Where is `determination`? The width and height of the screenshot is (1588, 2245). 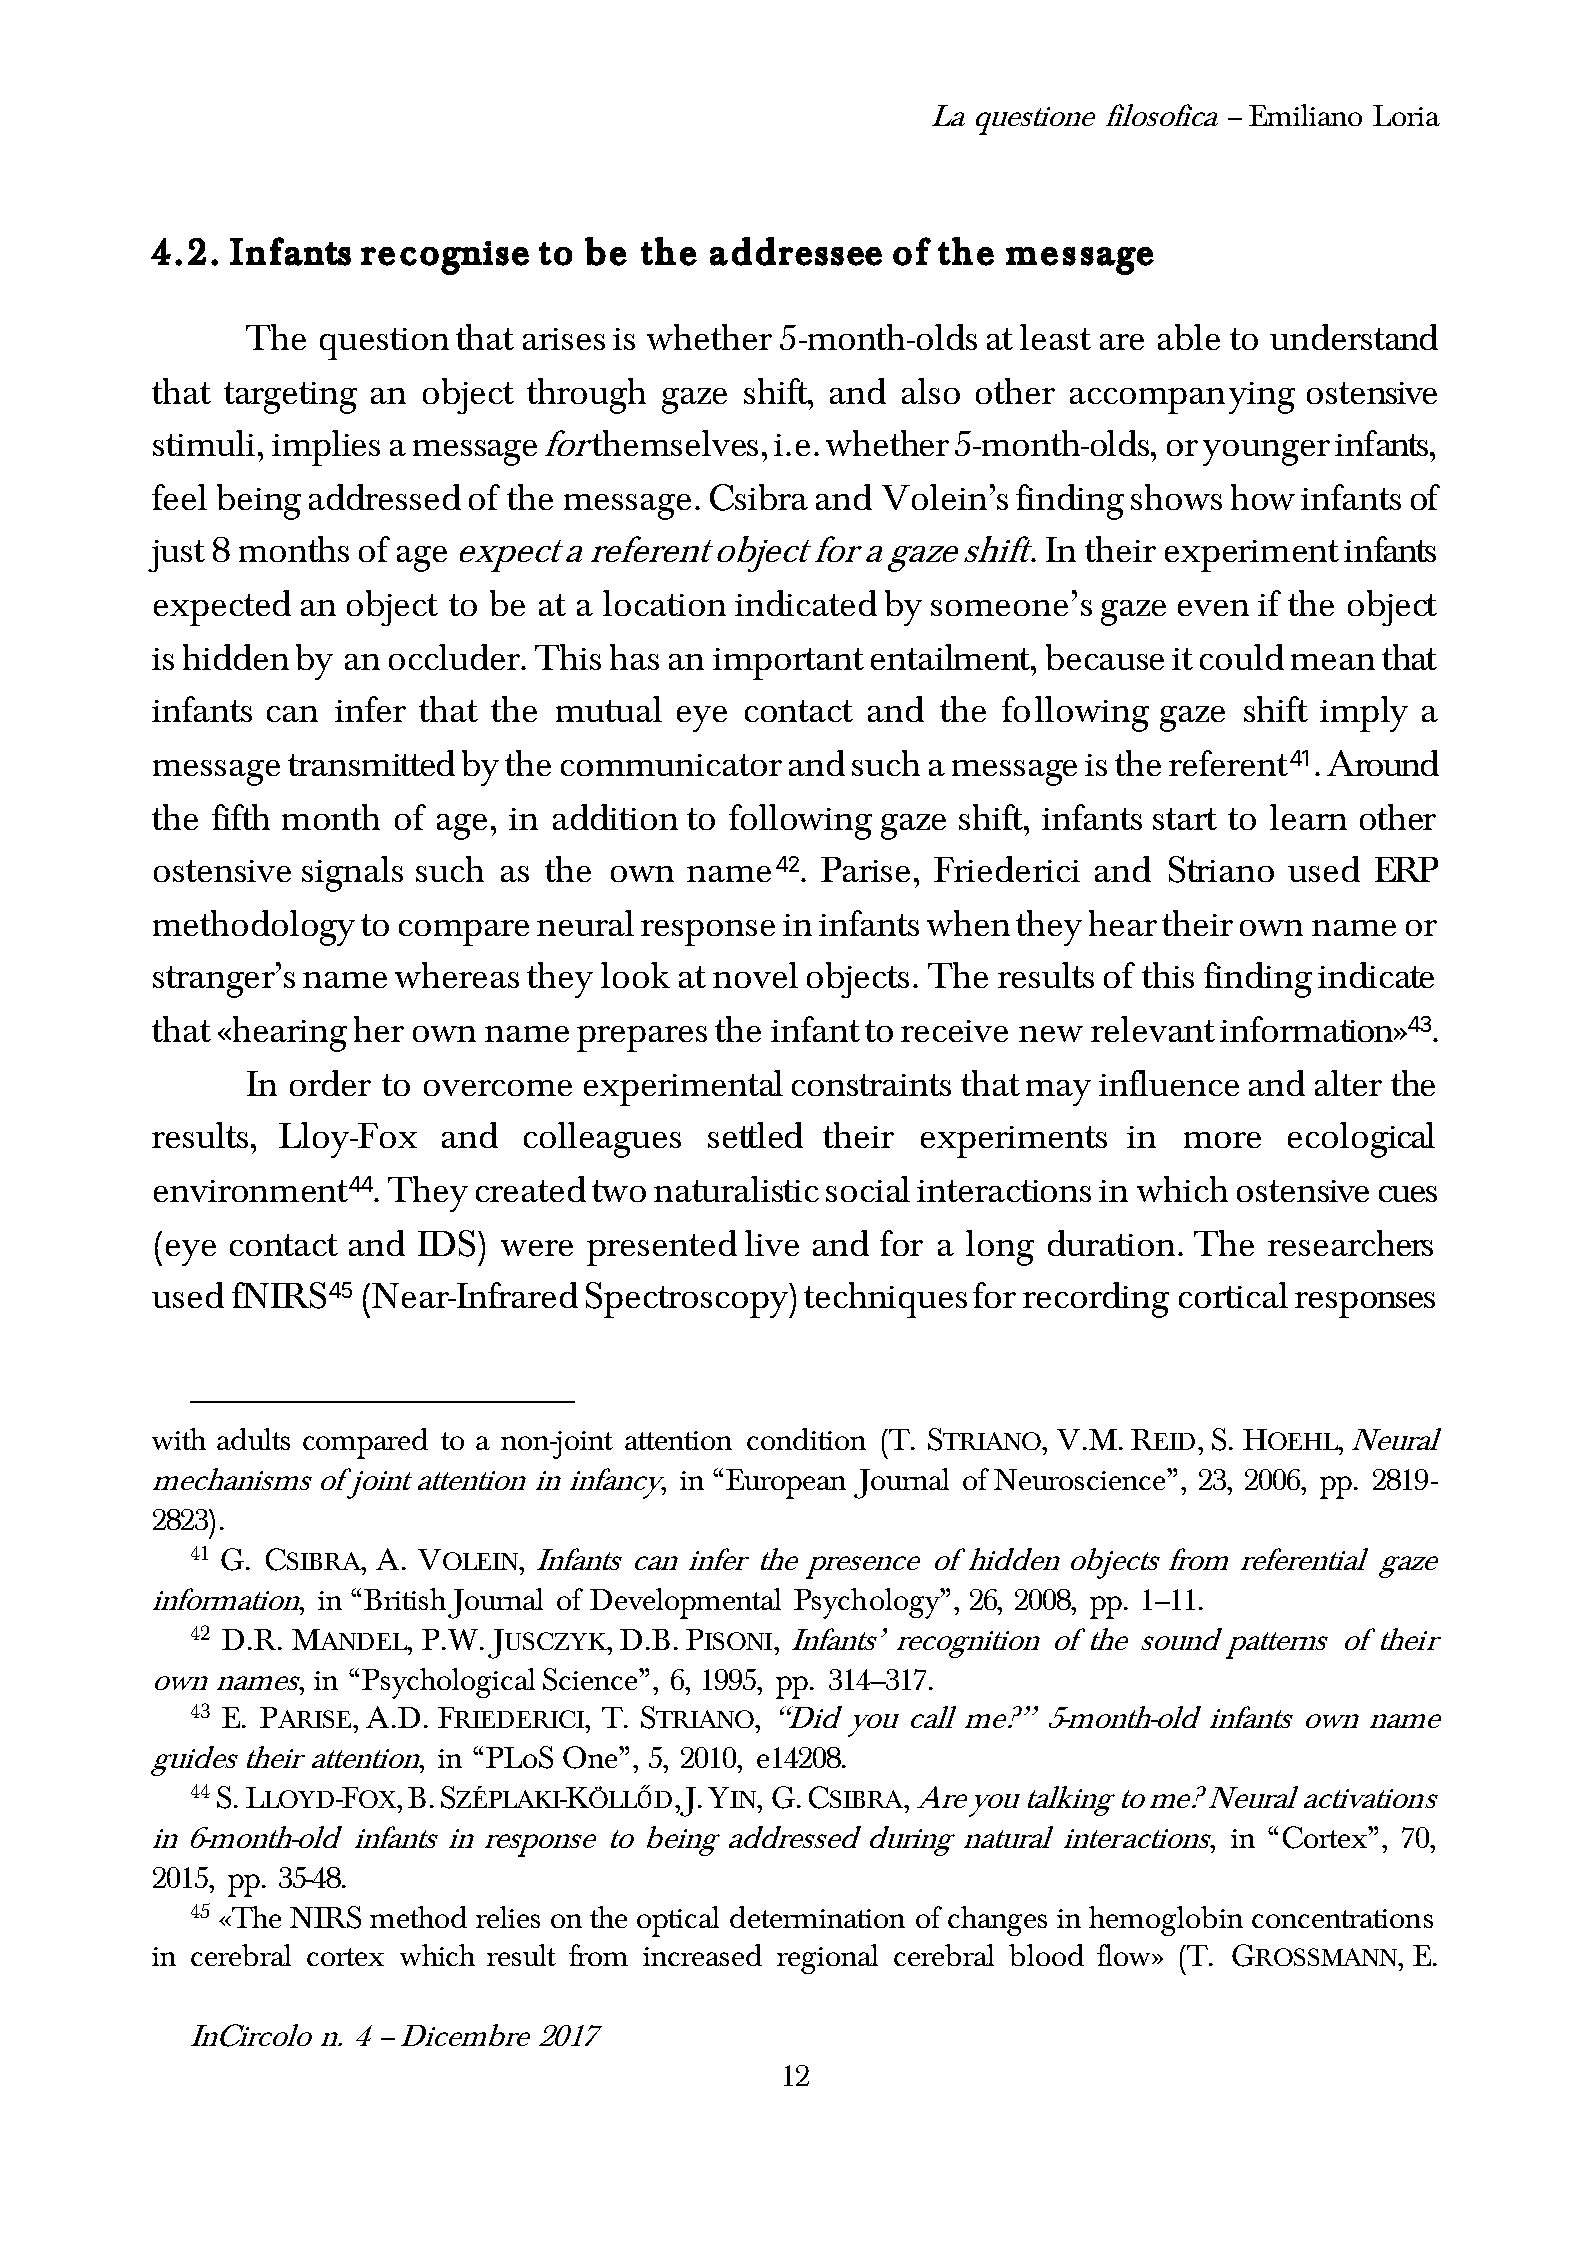
determination is located at coordinates (817, 1917).
